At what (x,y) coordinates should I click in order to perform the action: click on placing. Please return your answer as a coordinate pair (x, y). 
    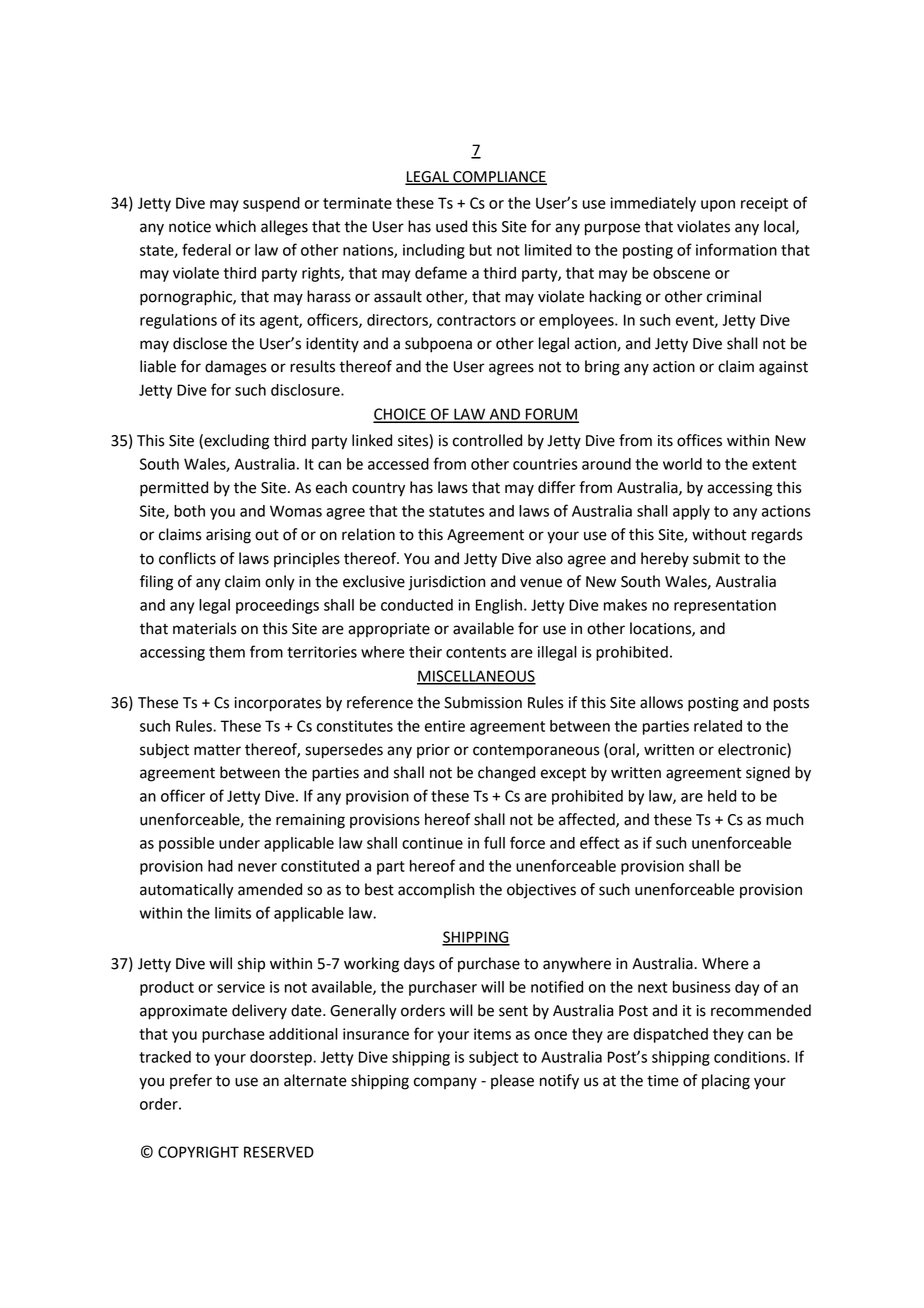
    Looking at the image, I should click on (726, 1082).
